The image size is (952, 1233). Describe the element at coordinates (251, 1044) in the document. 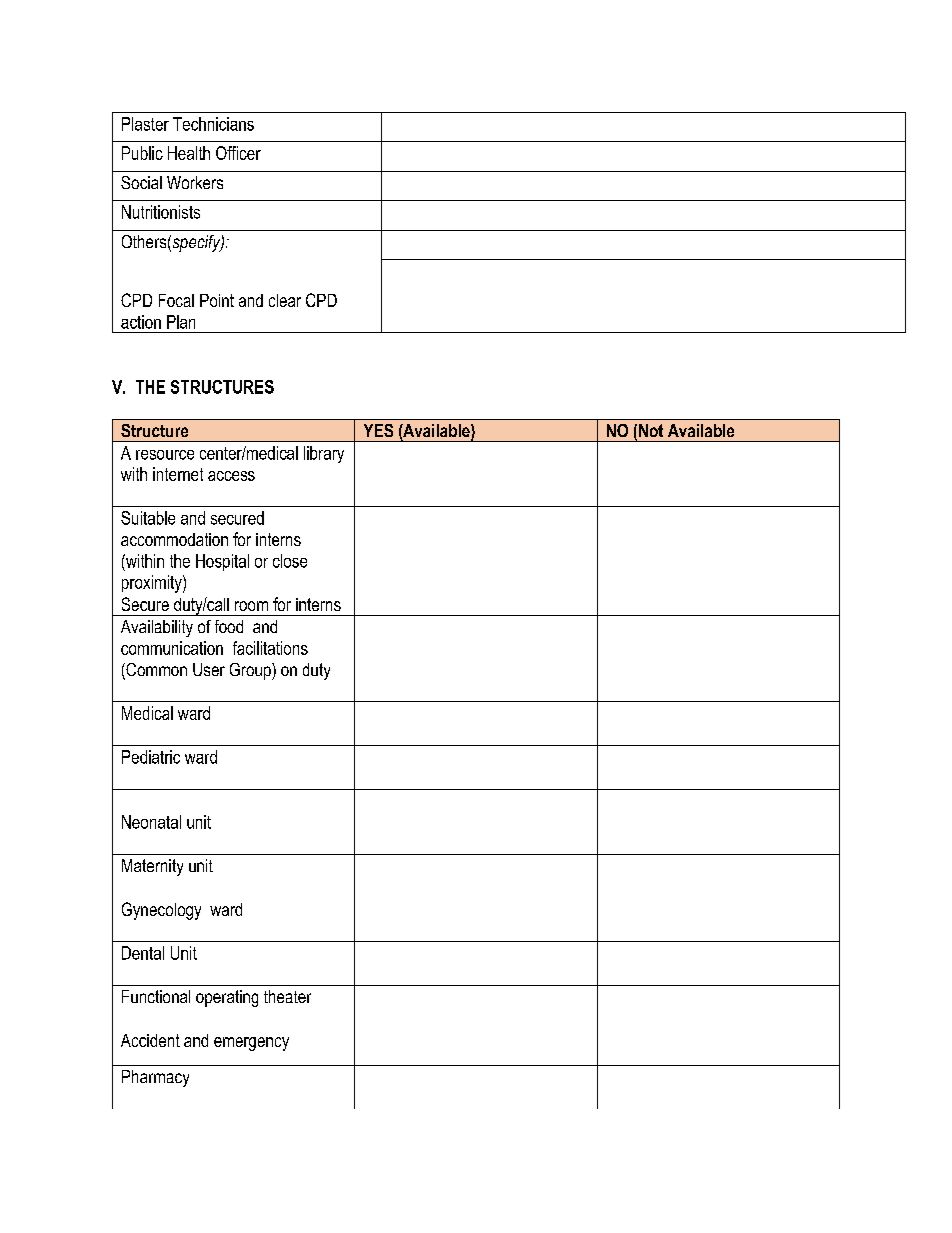

I see `emergency` at that location.
